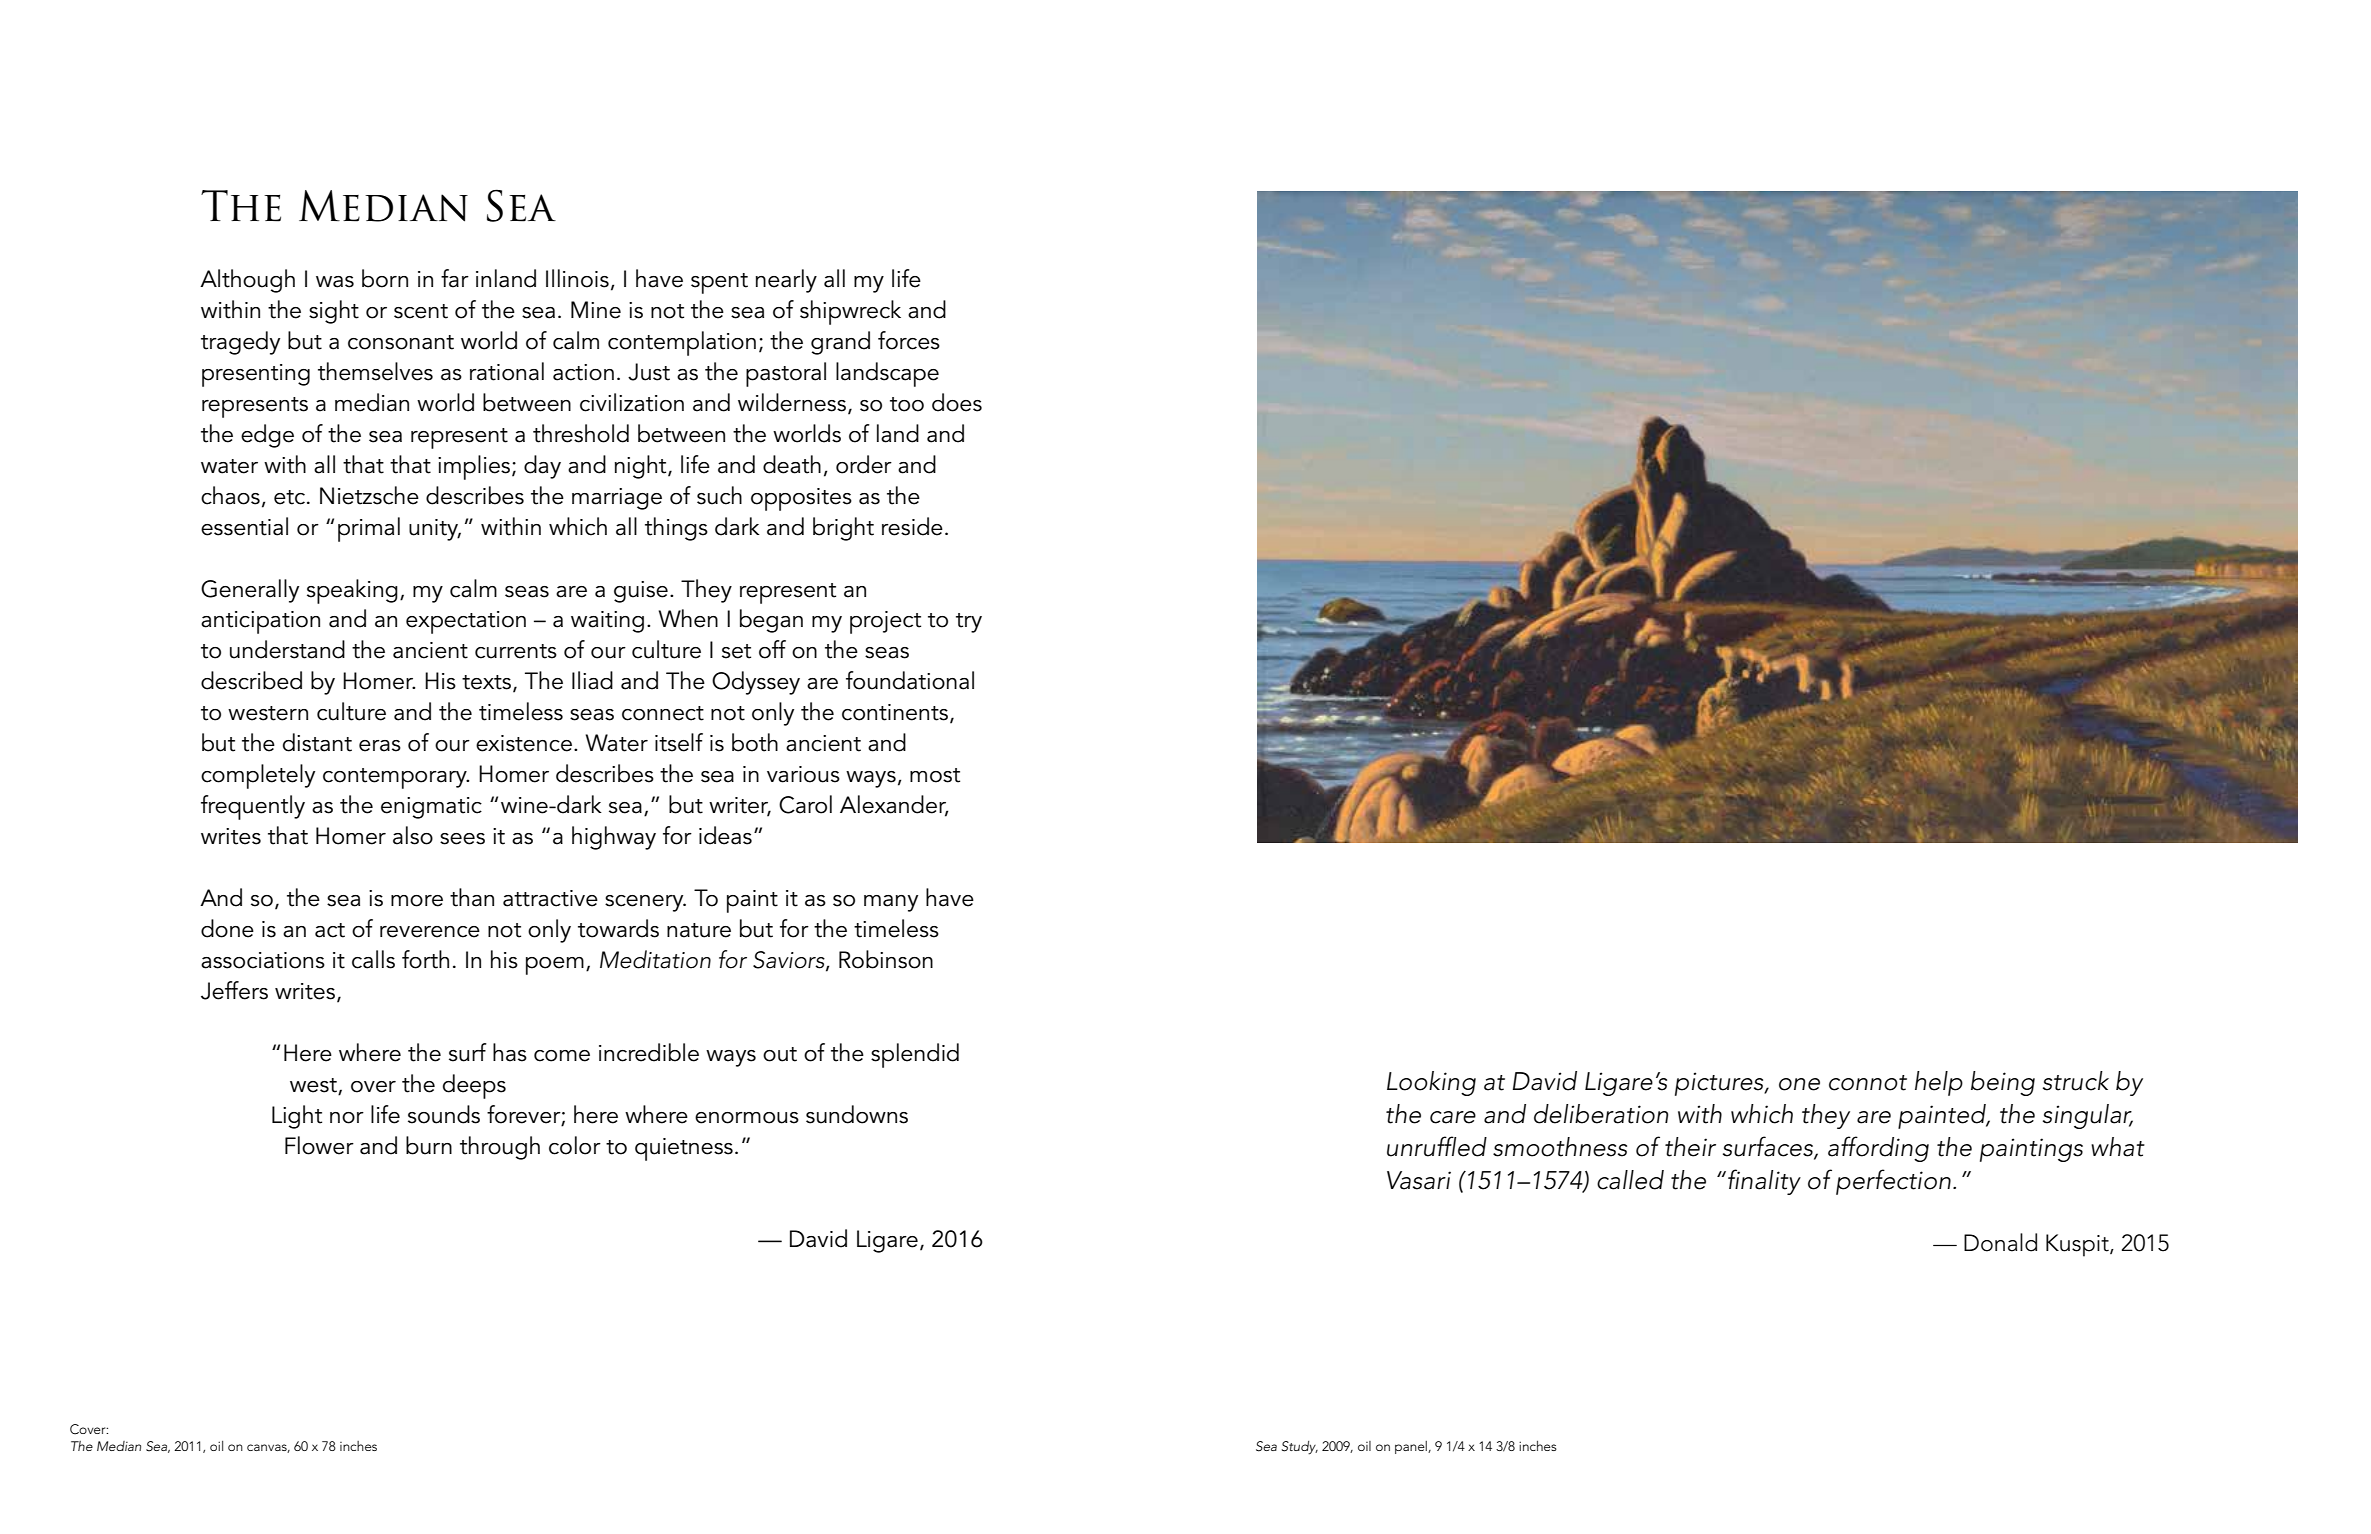 Image resolution: width=2371 pixels, height=1534 pixels. I want to click on try, so click(969, 623).
